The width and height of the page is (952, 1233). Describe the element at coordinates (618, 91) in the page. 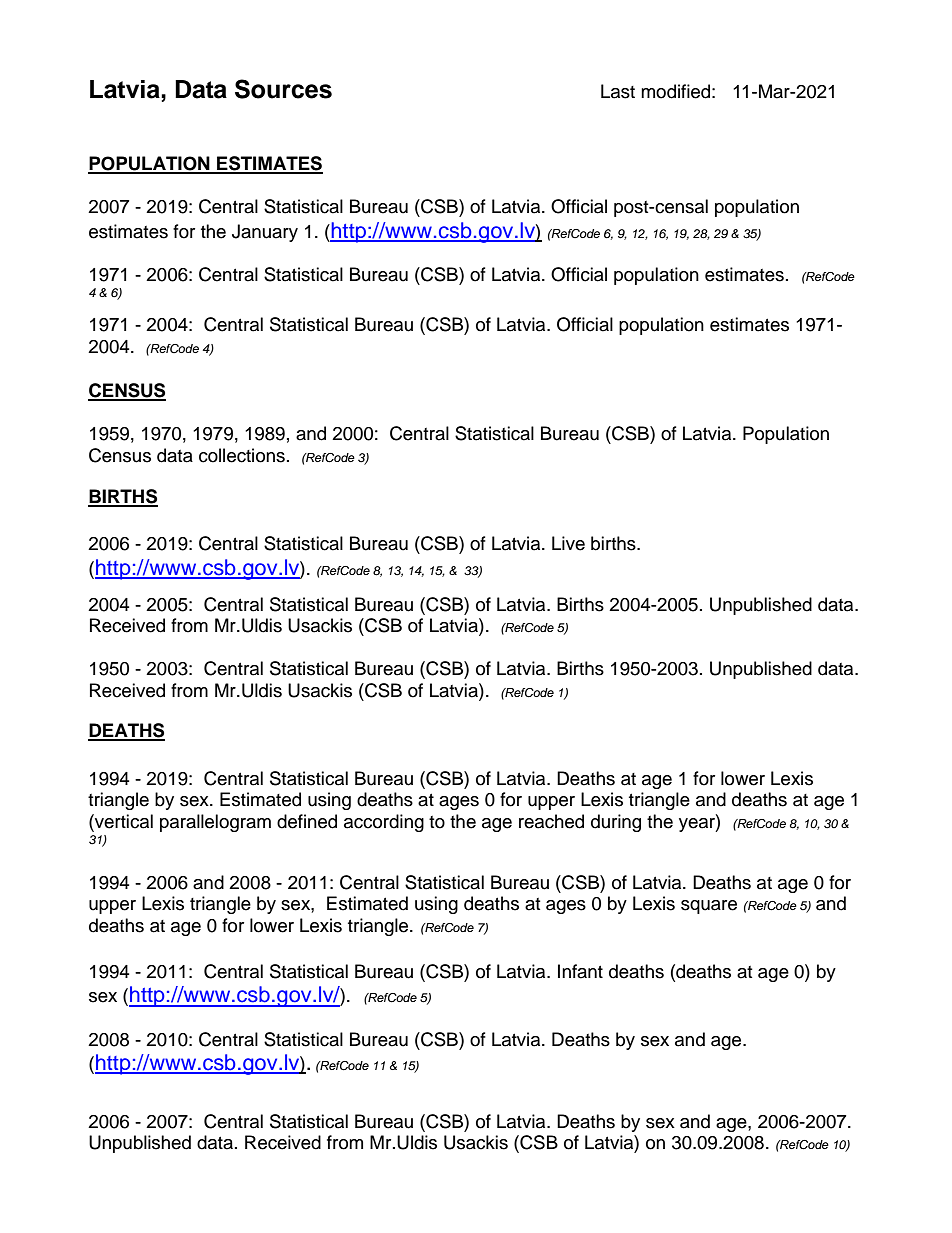

I see `Last` at that location.
